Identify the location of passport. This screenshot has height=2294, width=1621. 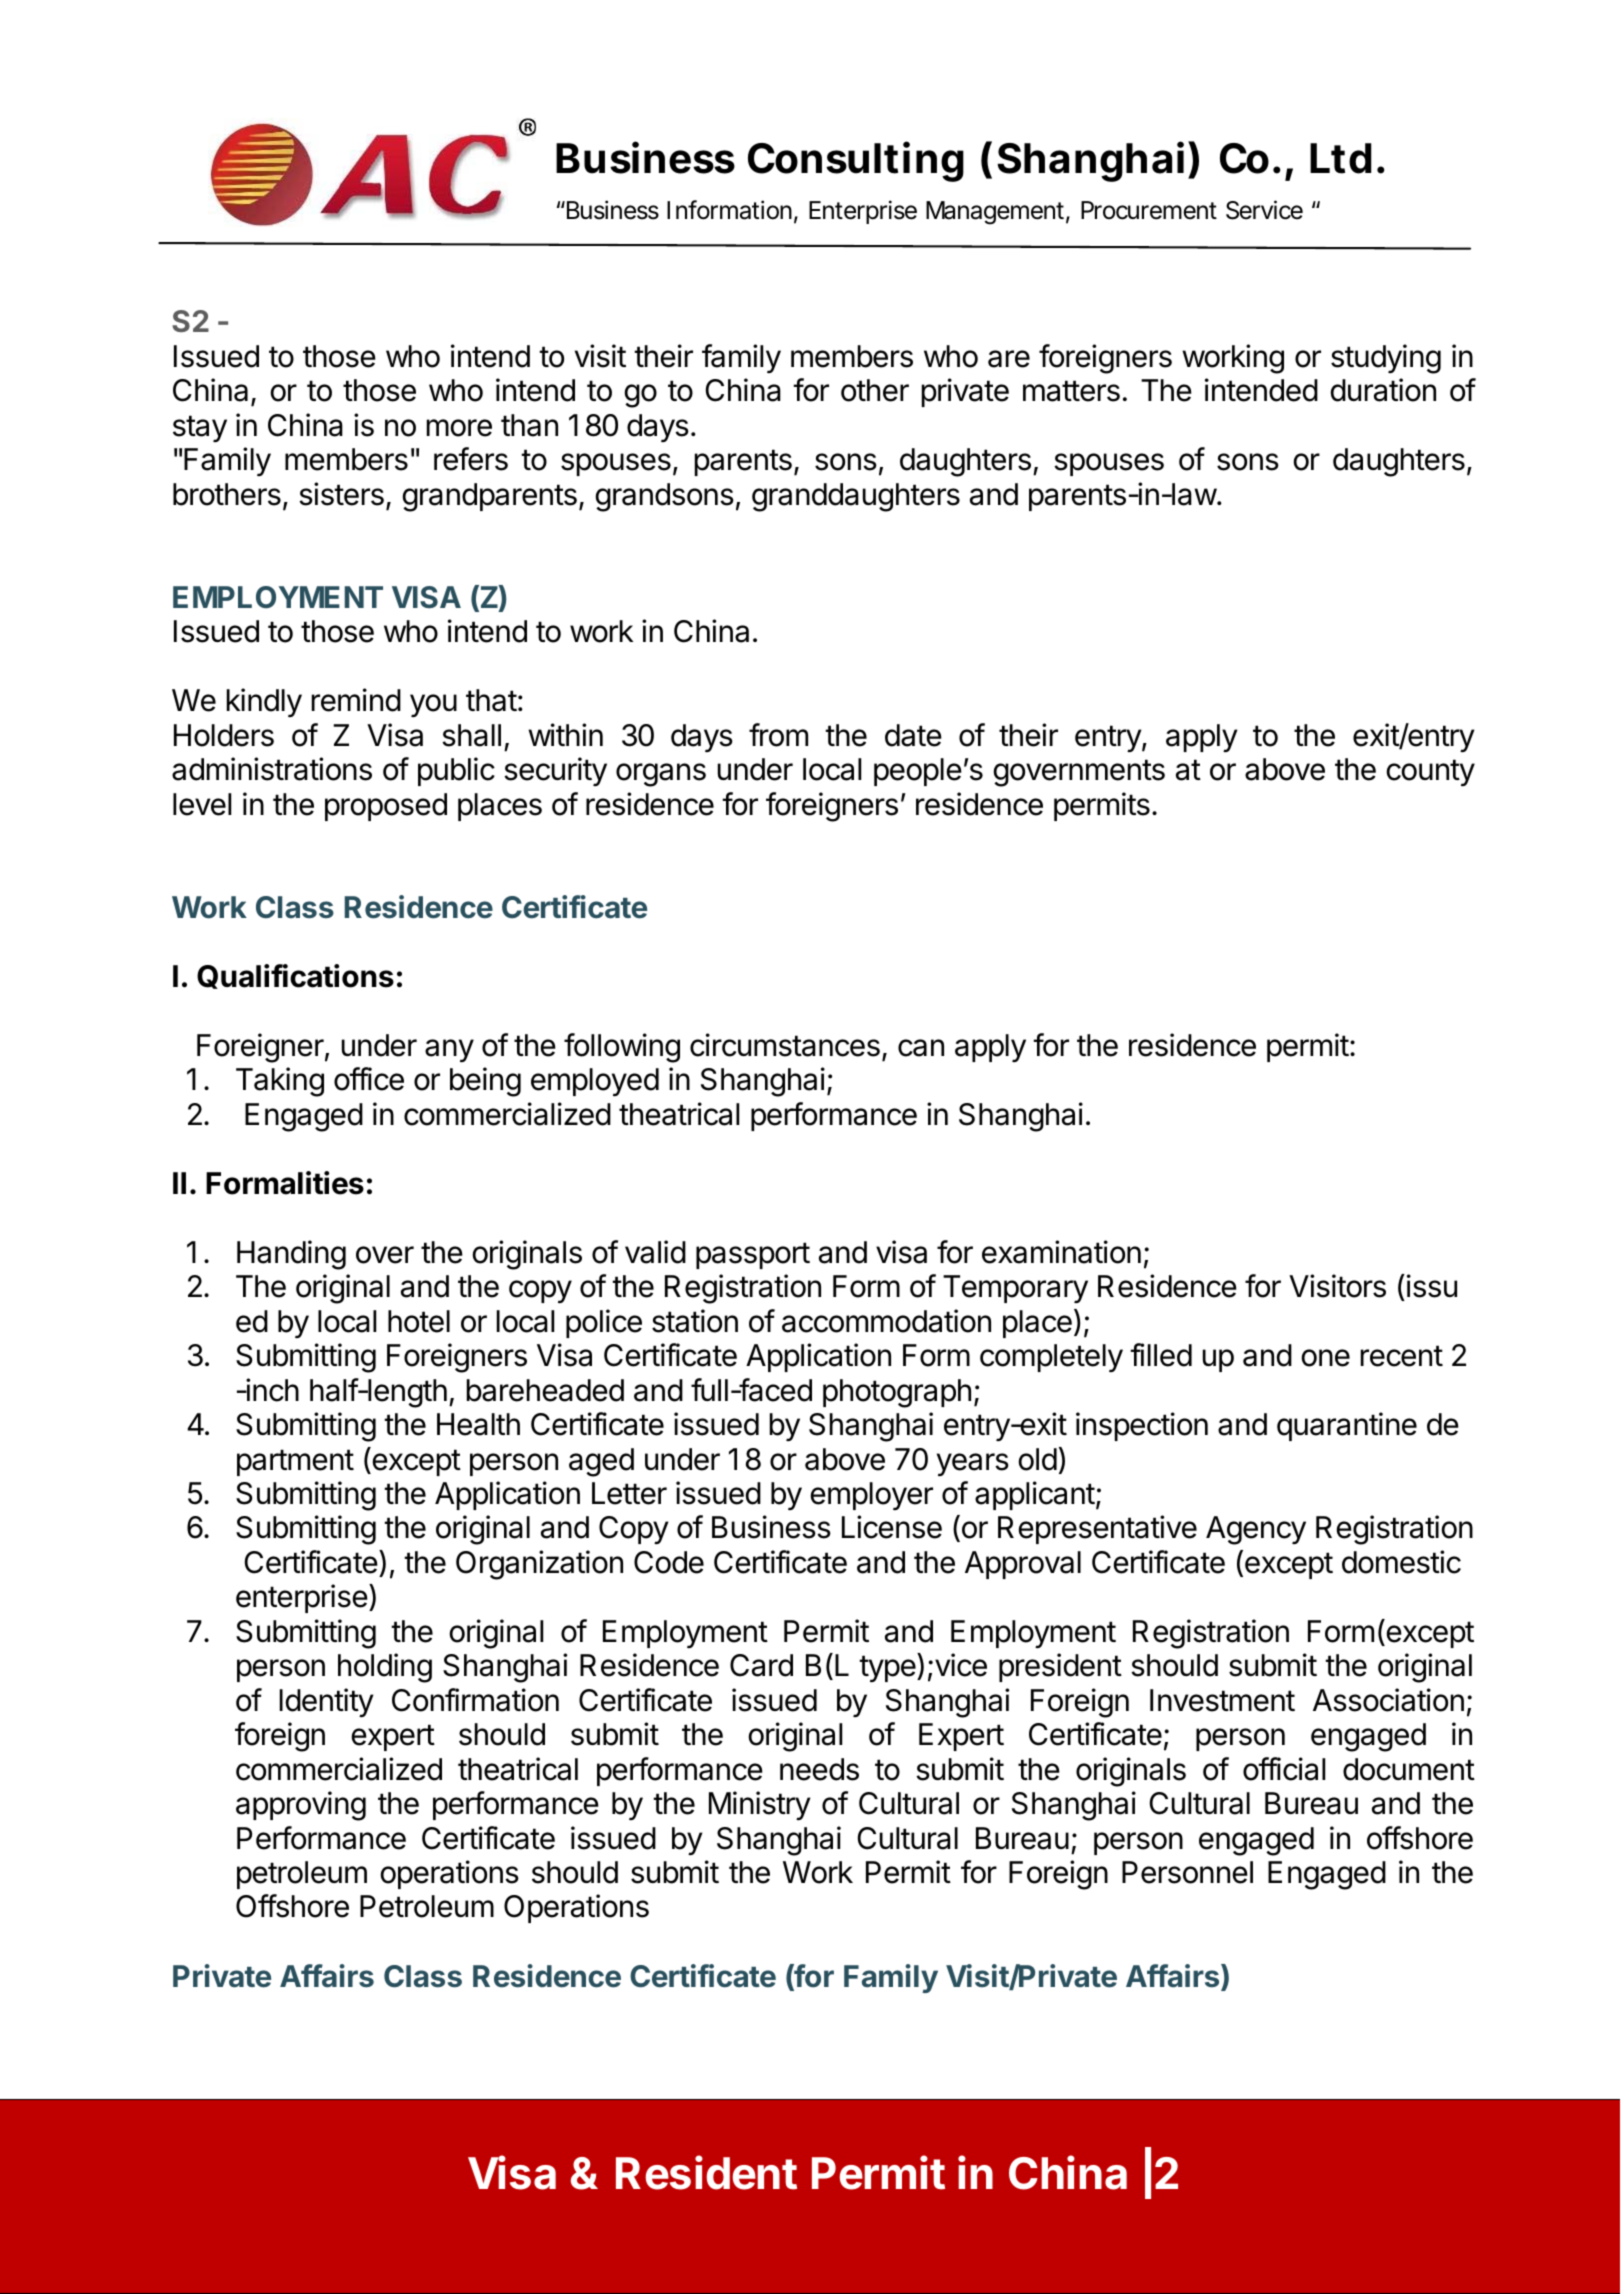
(753, 1255).
